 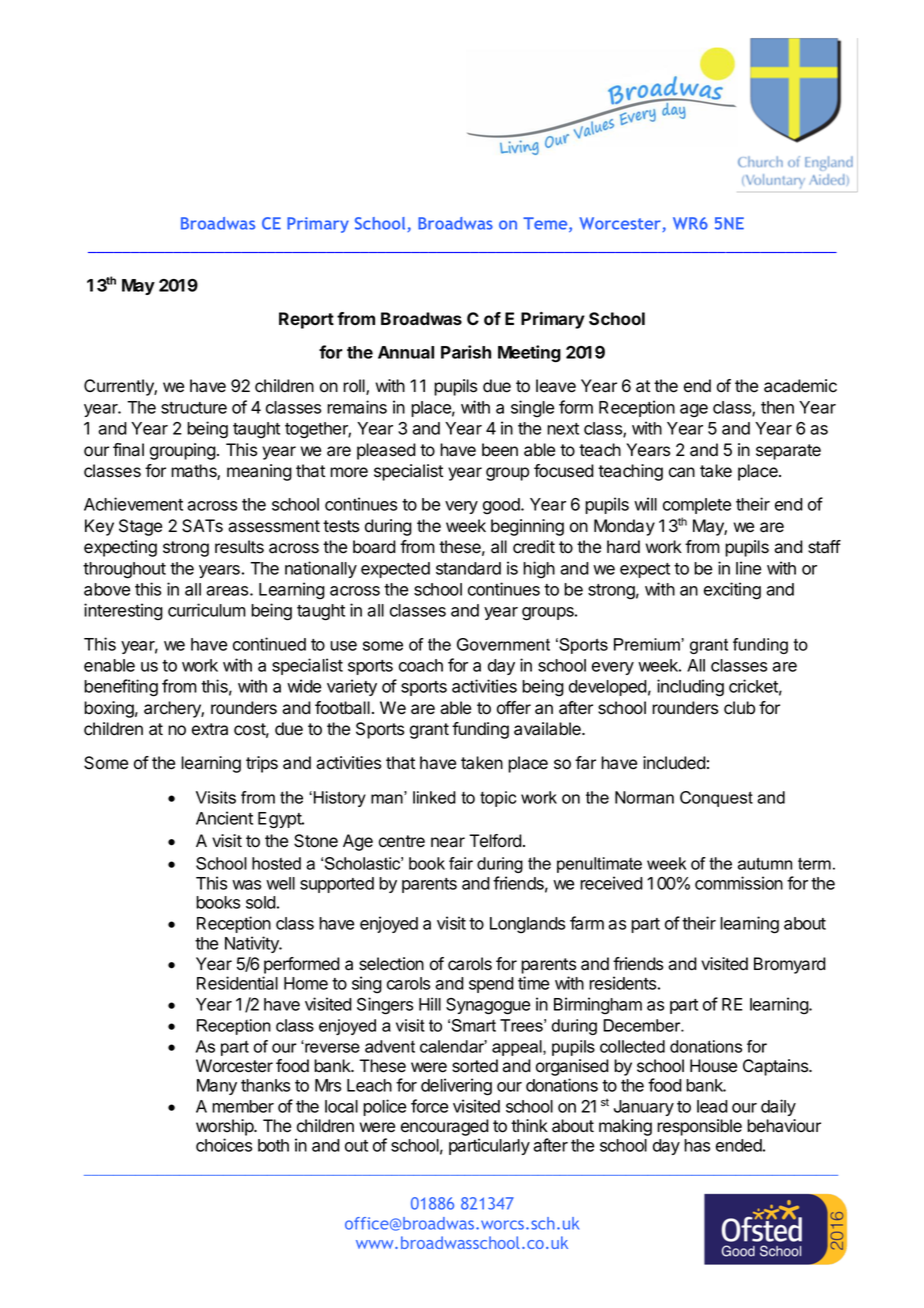 I want to click on standard, so click(x=468, y=568).
